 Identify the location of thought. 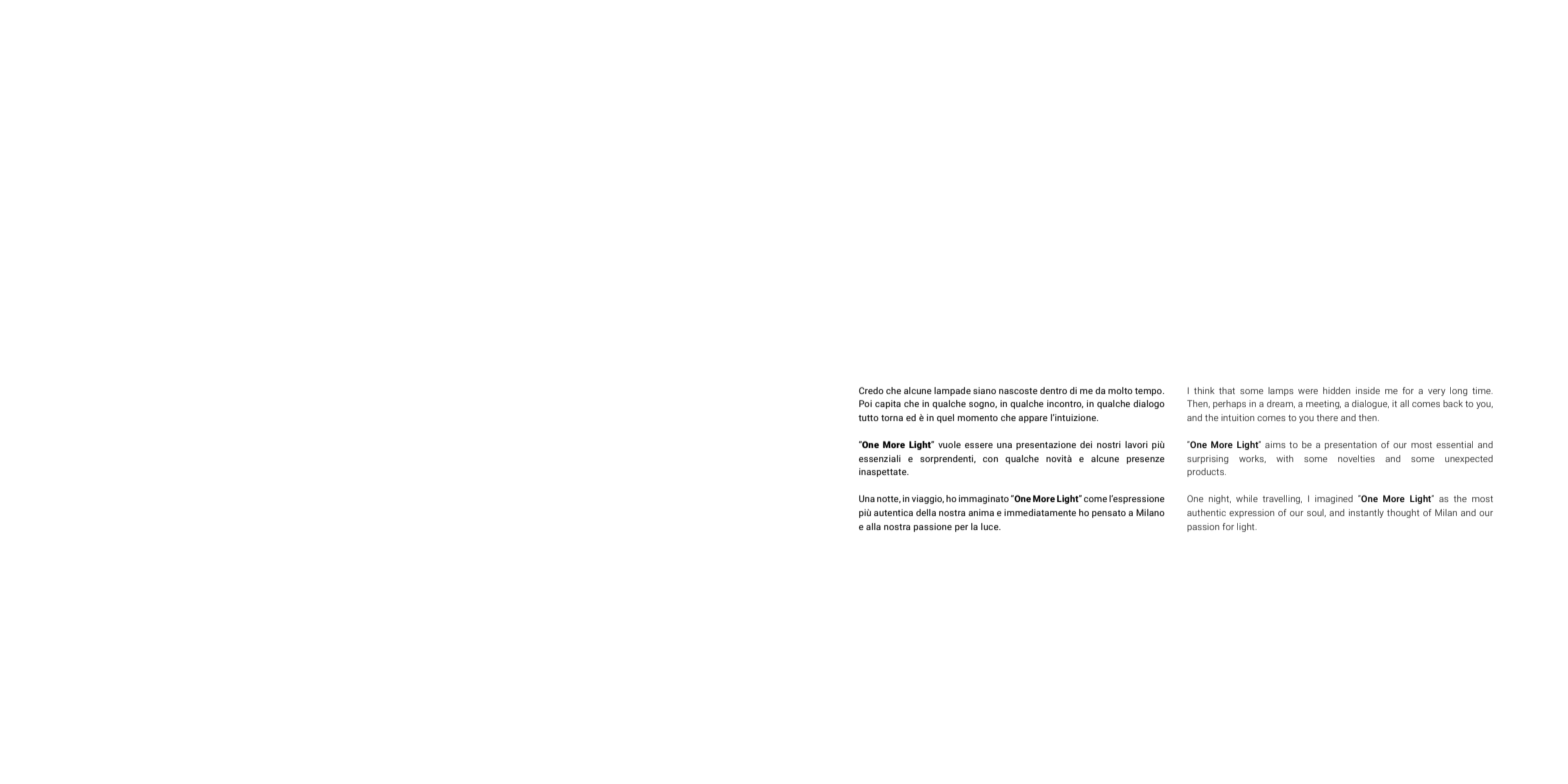
(1403, 513).
